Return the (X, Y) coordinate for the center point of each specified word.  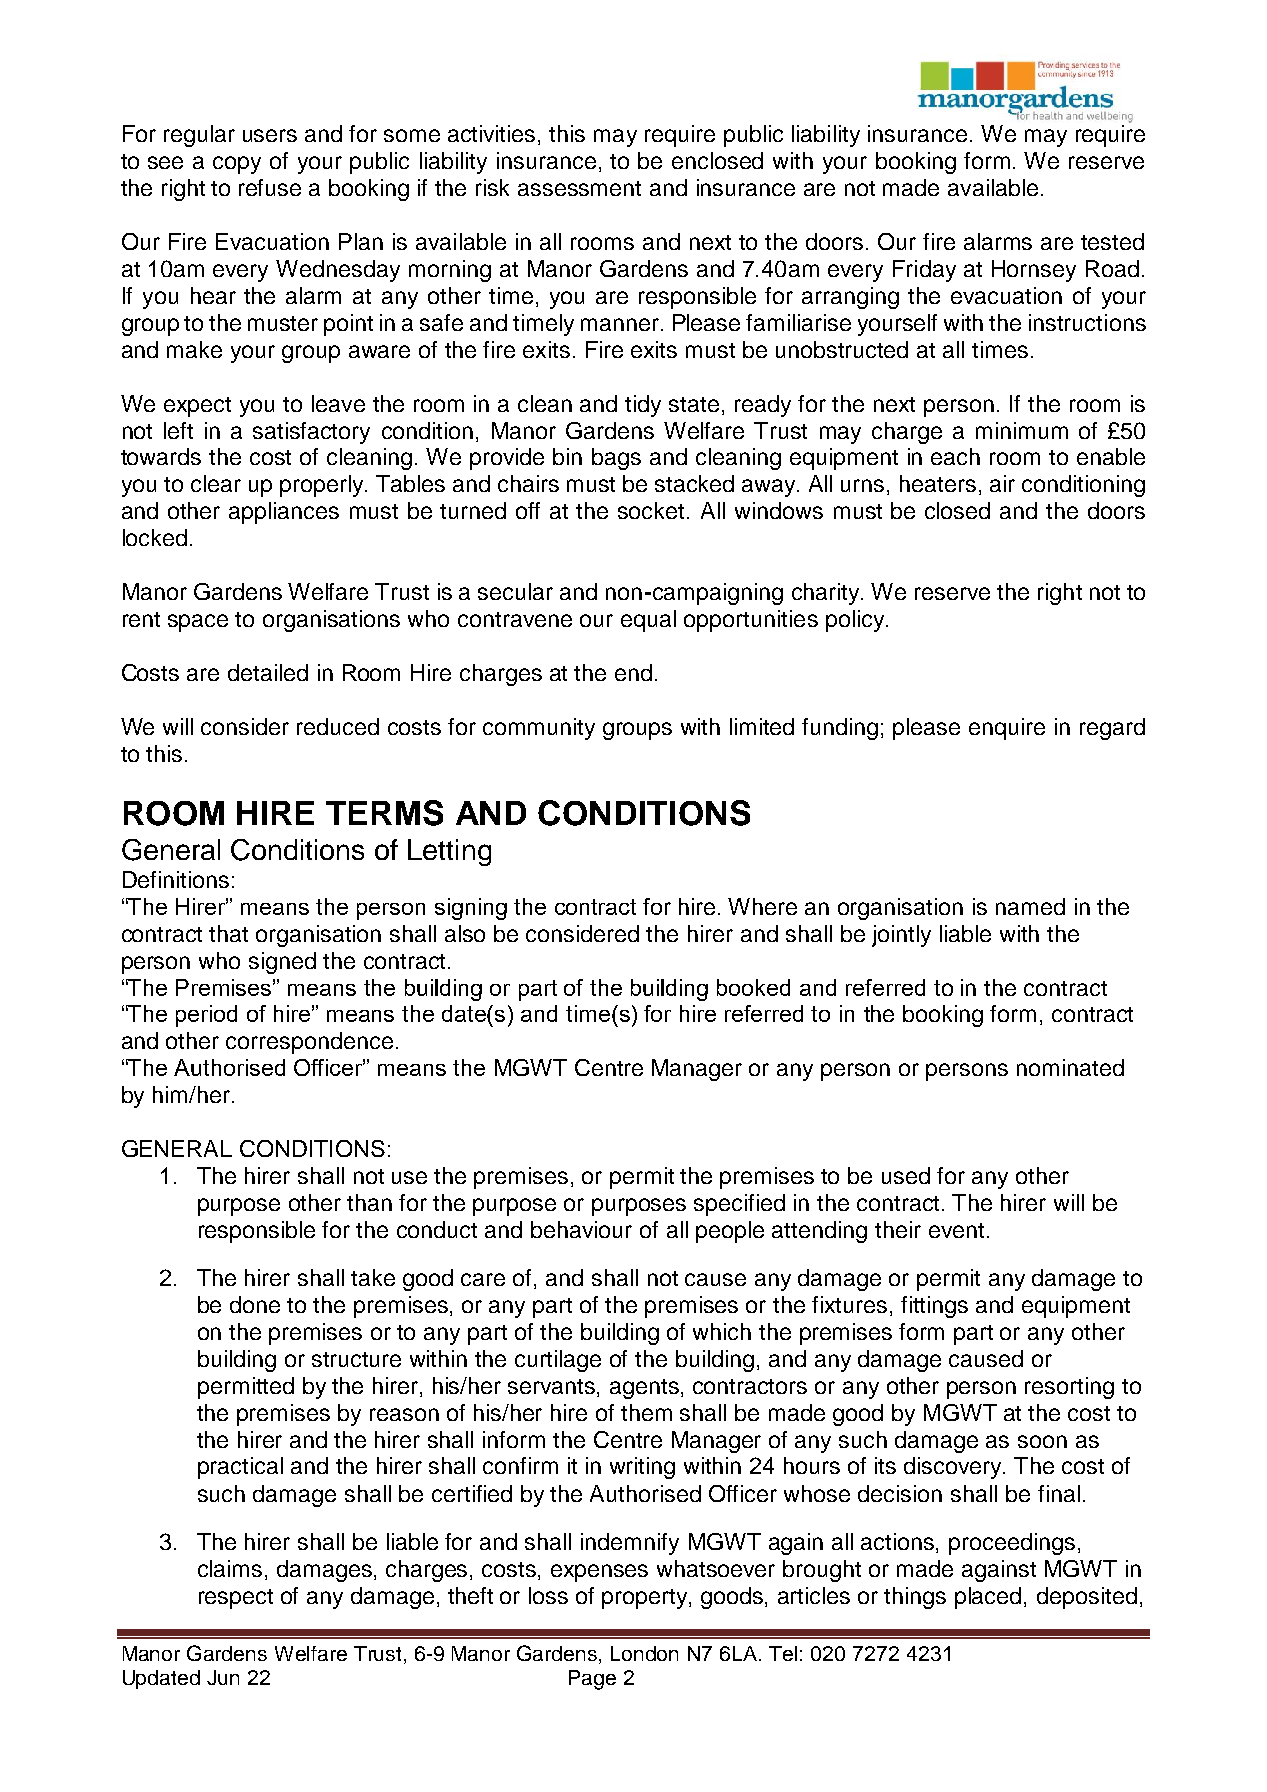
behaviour (581, 1229)
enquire (1007, 729)
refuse (270, 187)
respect (236, 1599)
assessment (579, 188)
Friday (924, 271)
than (369, 1202)
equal (648, 621)
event (956, 1230)
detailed (268, 672)
